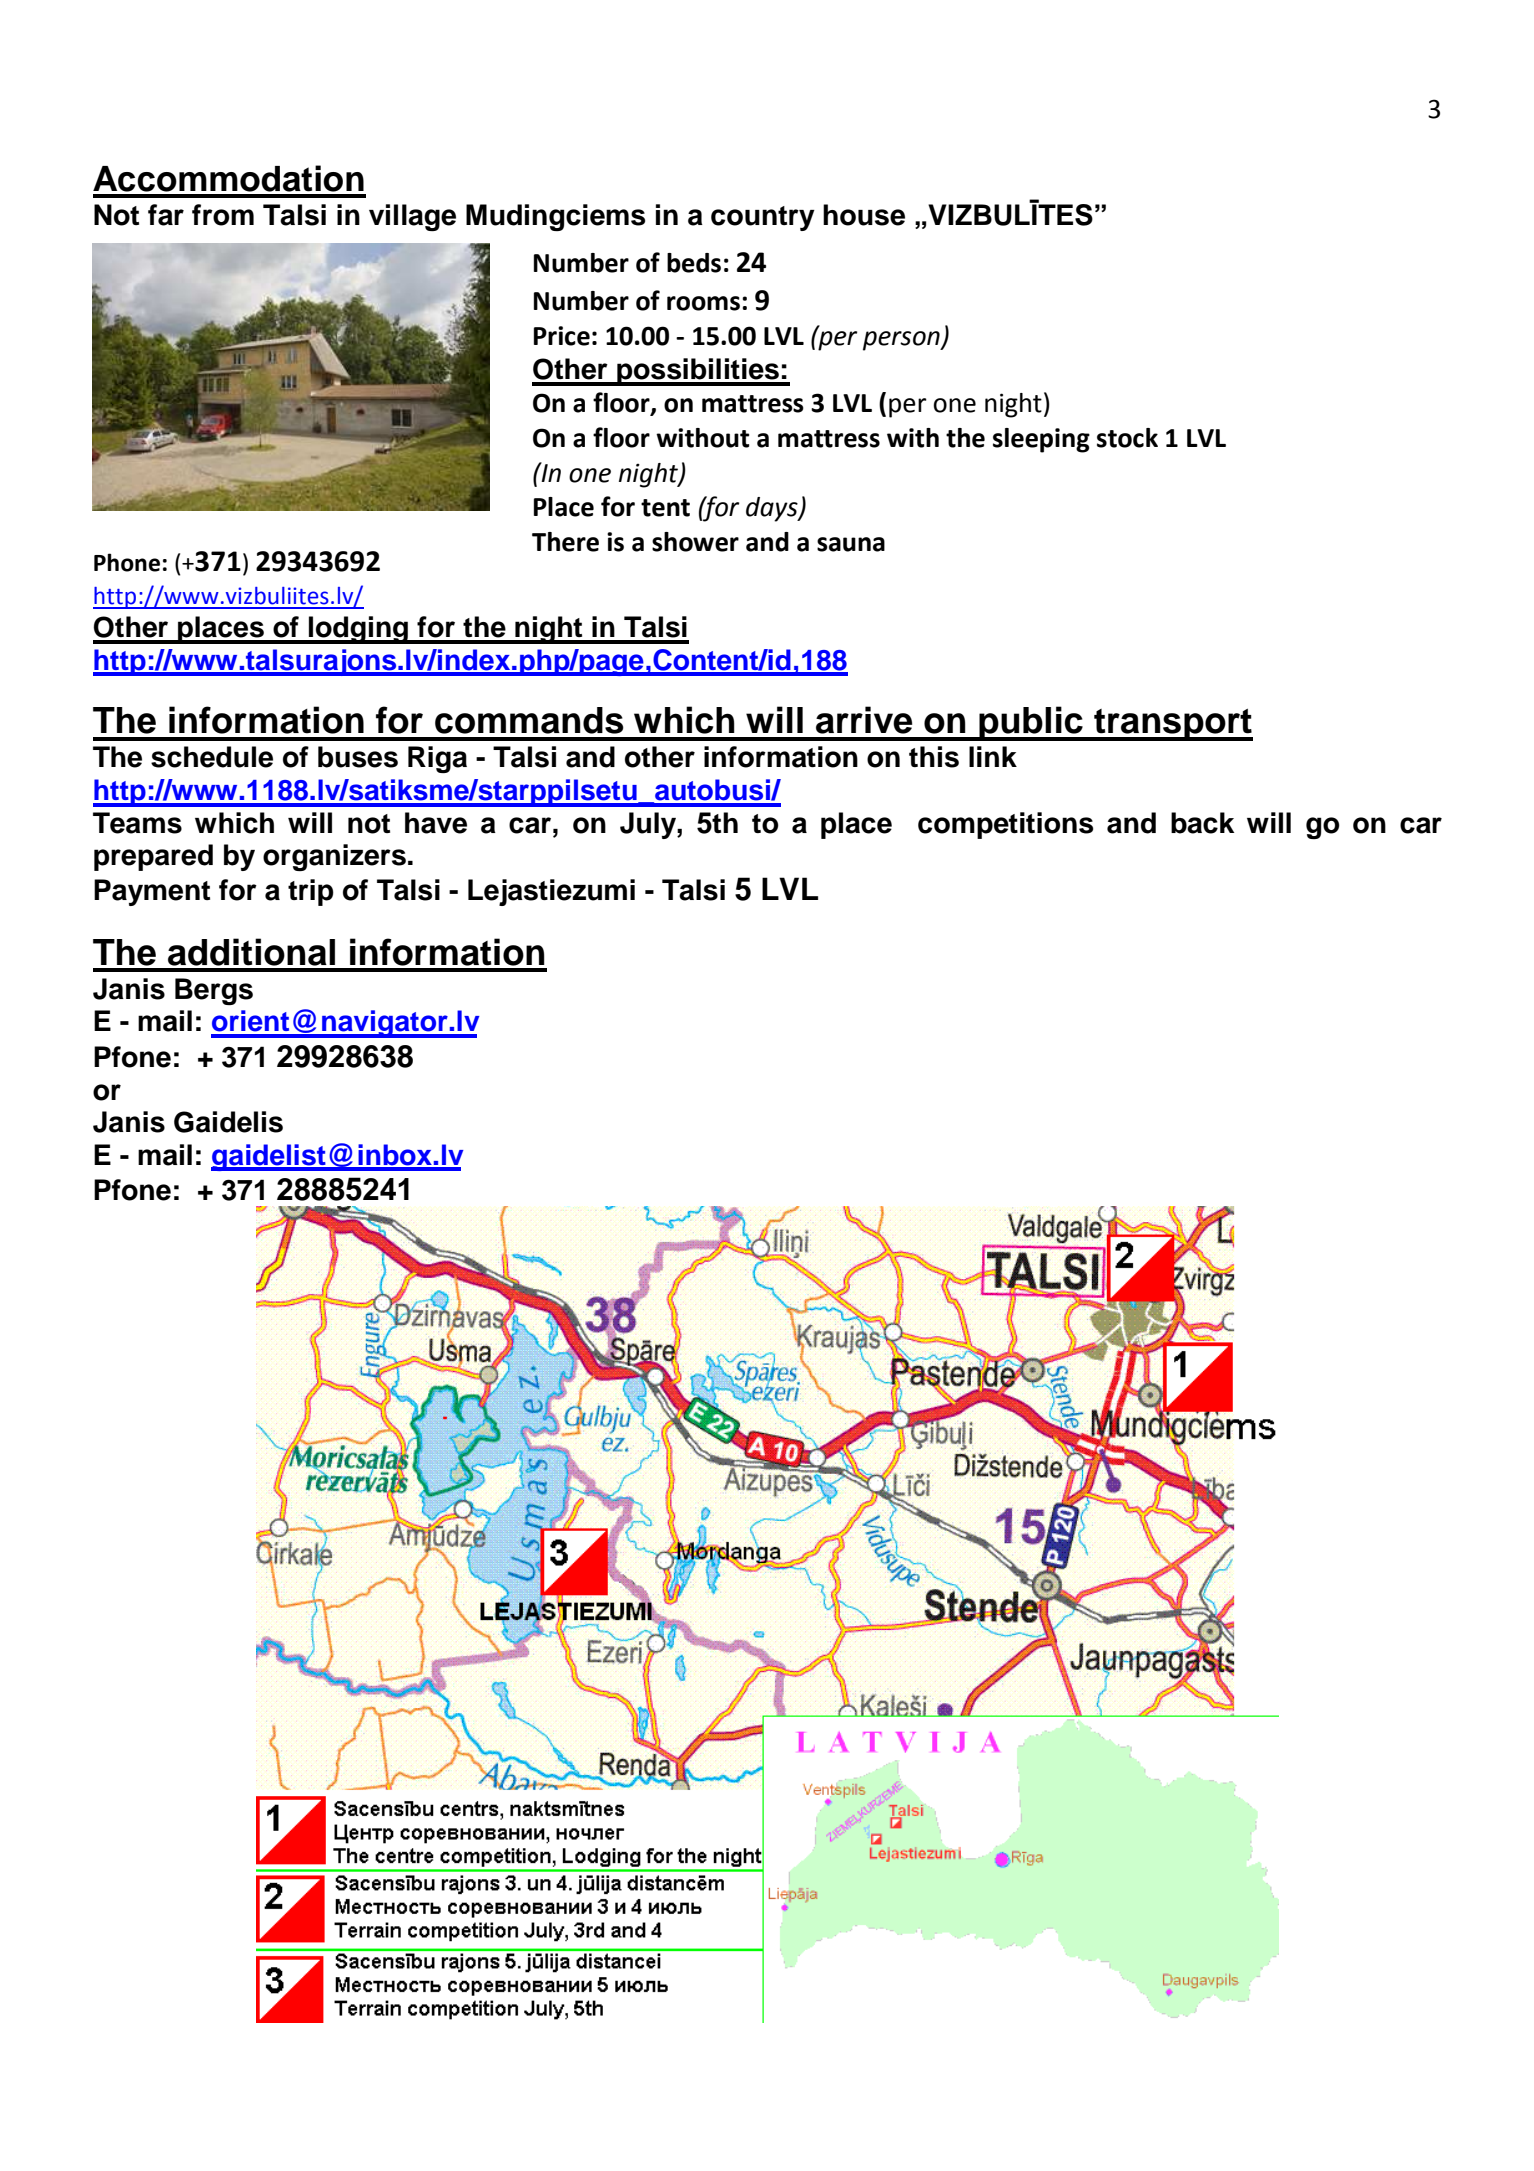 The image size is (1534, 2171). I want to click on schedule, so click(212, 757).
